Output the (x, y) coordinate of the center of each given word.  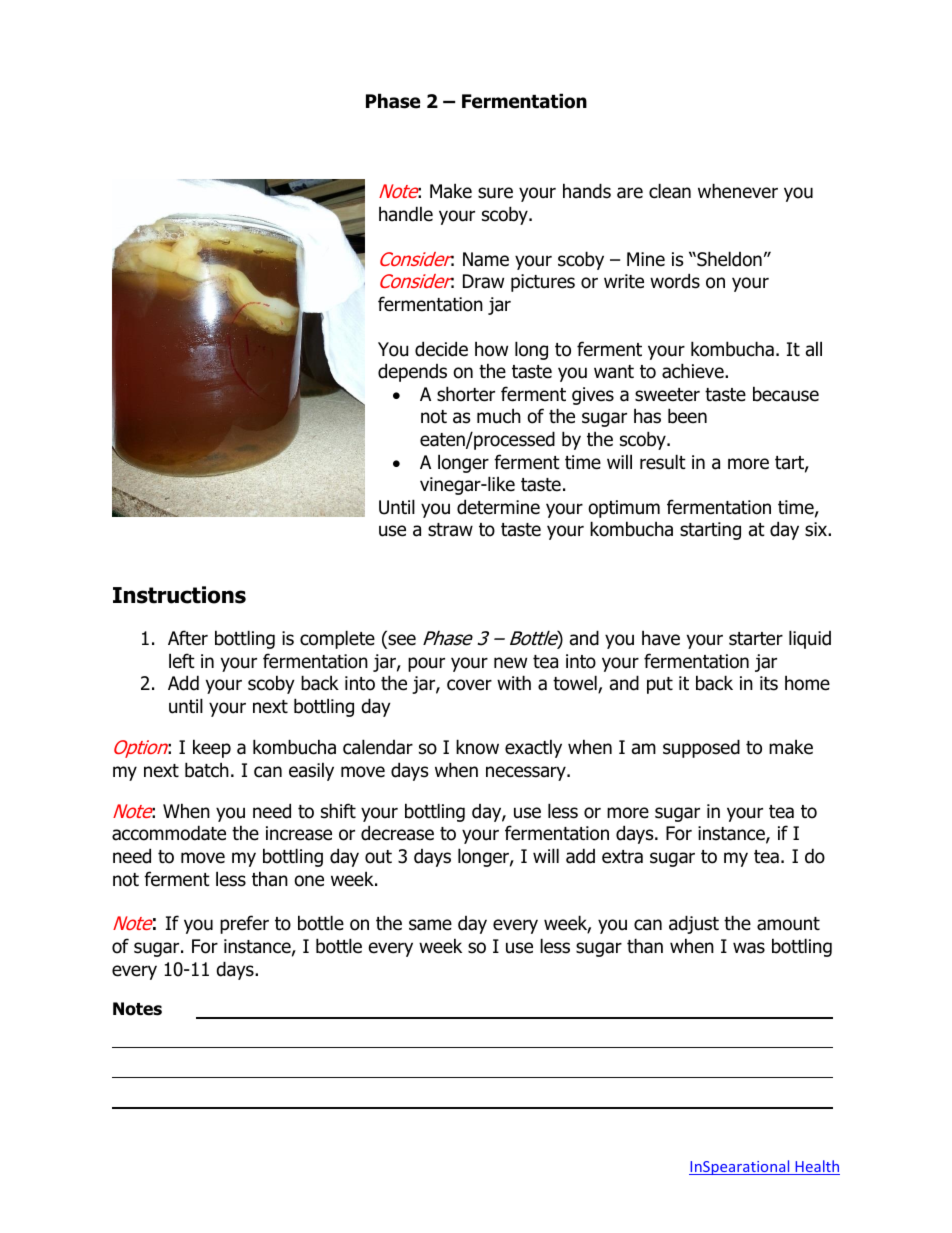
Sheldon (728, 259)
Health (816, 1167)
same (430, 925)
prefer (244, 924)
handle (406, 214)
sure (495, 193)
